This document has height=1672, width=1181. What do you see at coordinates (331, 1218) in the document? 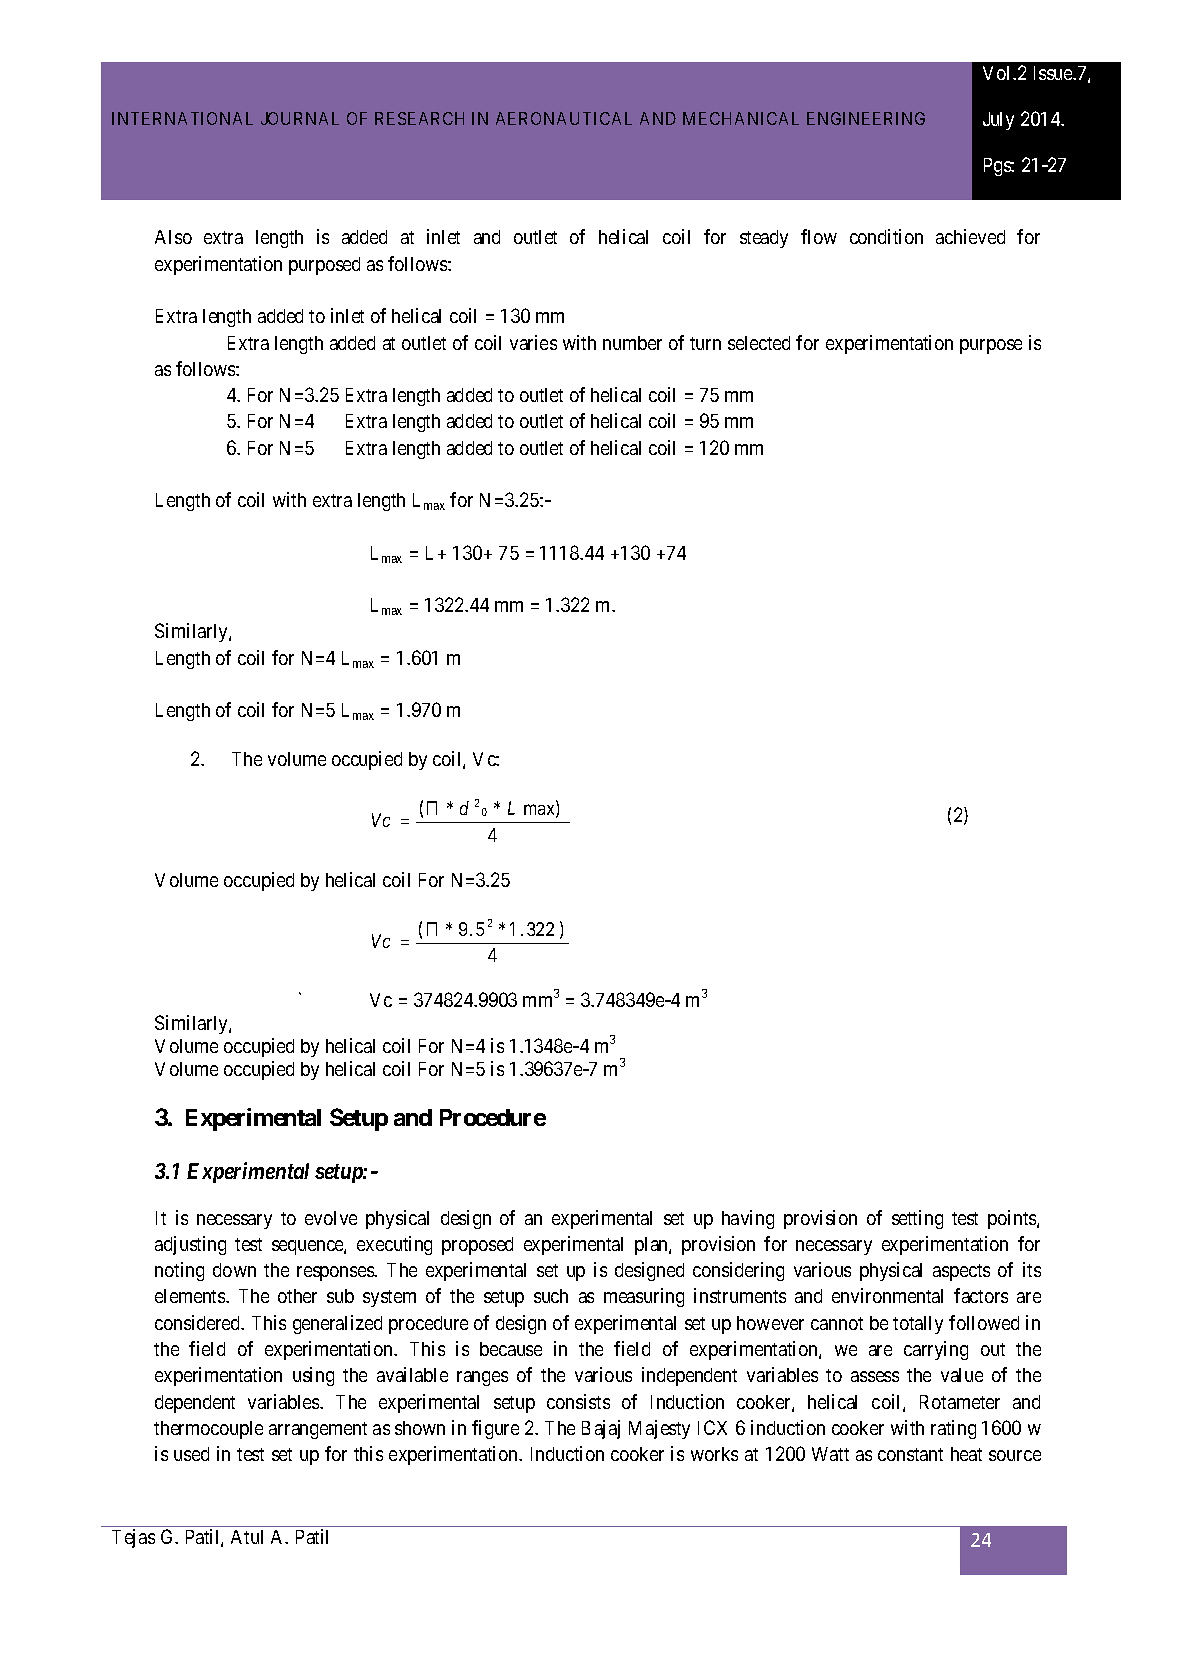
I see `evolve` at bounding box center [331, 1218].
